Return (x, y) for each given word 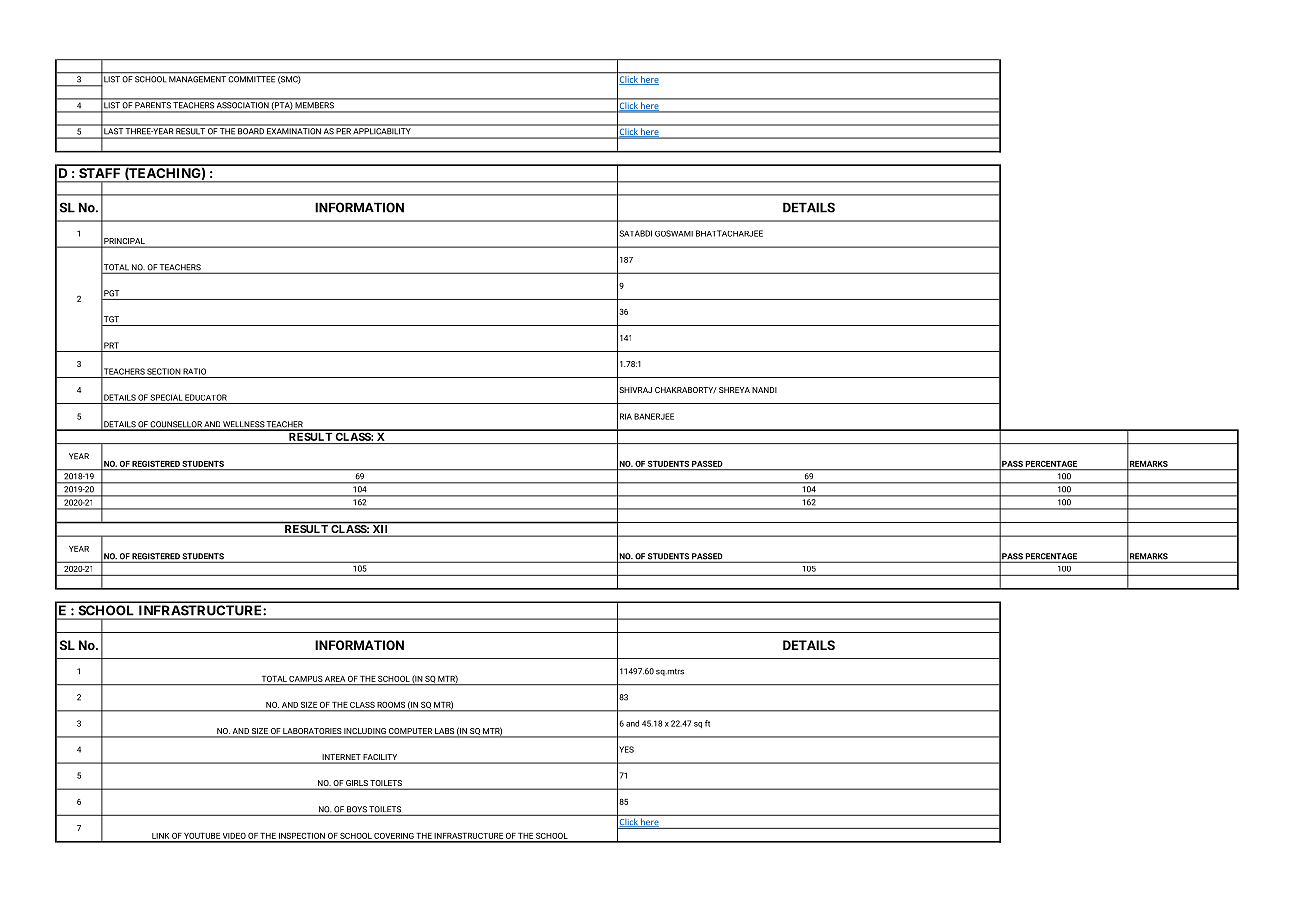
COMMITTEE (252, 79)
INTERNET (341, 757)
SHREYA (734, 390)
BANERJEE (654, 416)
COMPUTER (410, 731)
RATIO (194, 371)
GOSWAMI (674, 233)
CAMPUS (306, 679)
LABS (444, 731)
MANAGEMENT (197, 79)
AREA (335, 679)
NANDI (764, 390)
